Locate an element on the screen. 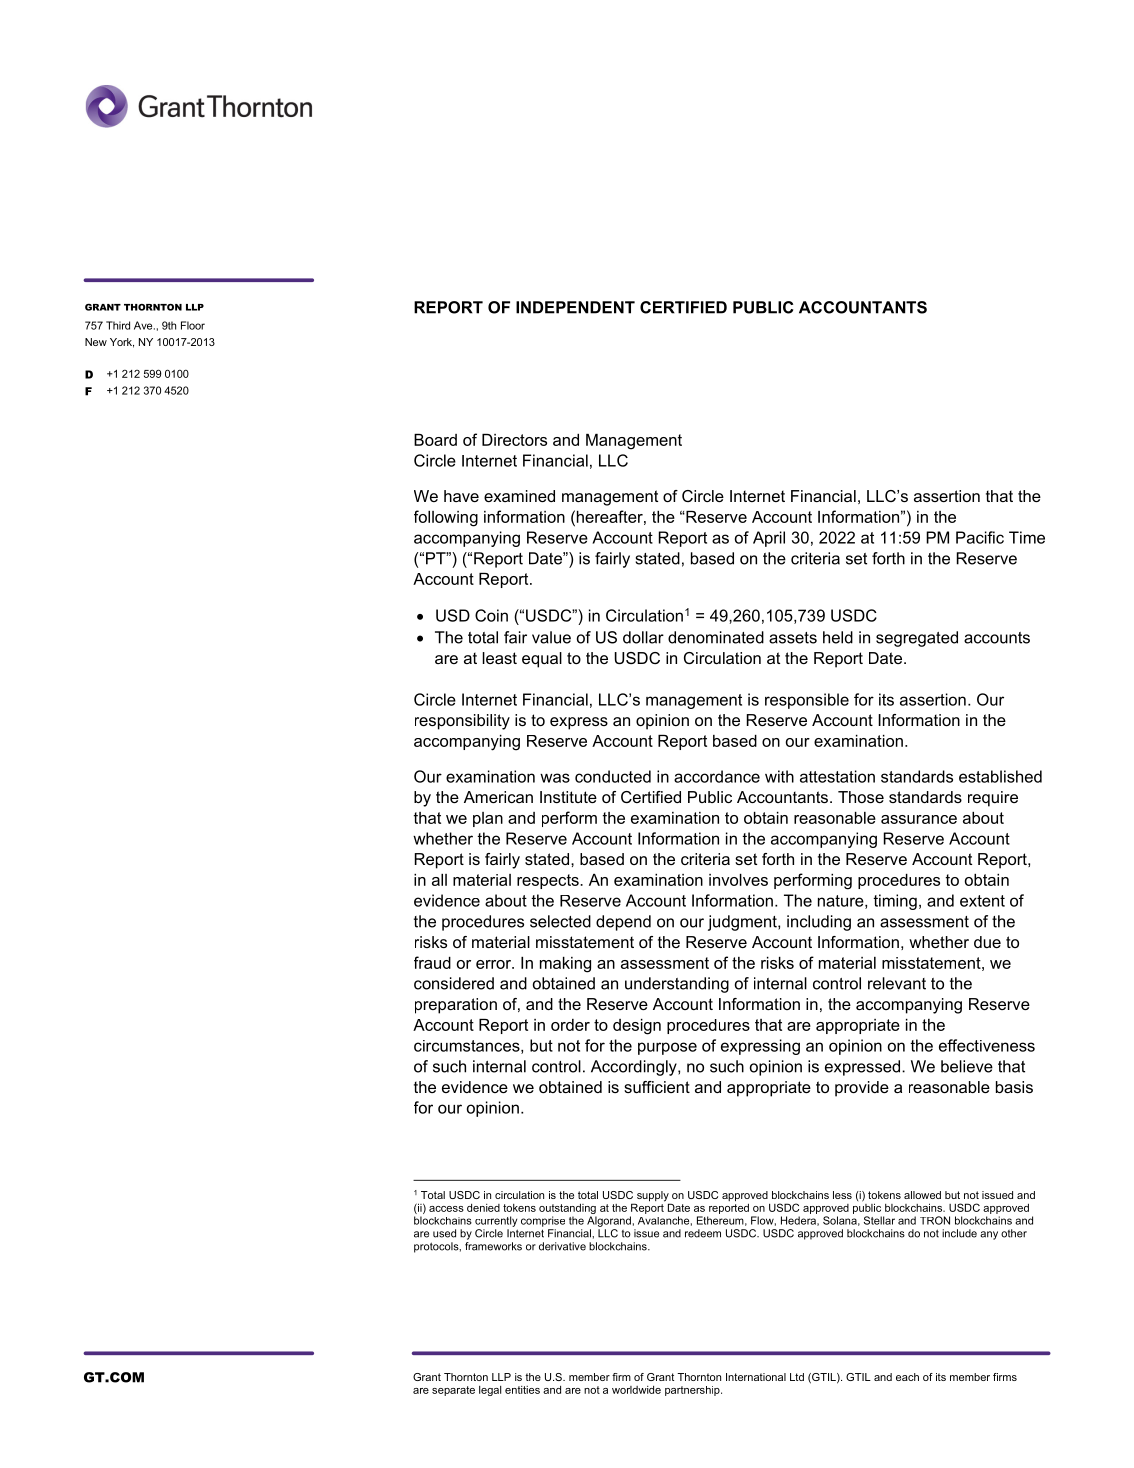  Accordingly is located at coordinates (635, 1068).
